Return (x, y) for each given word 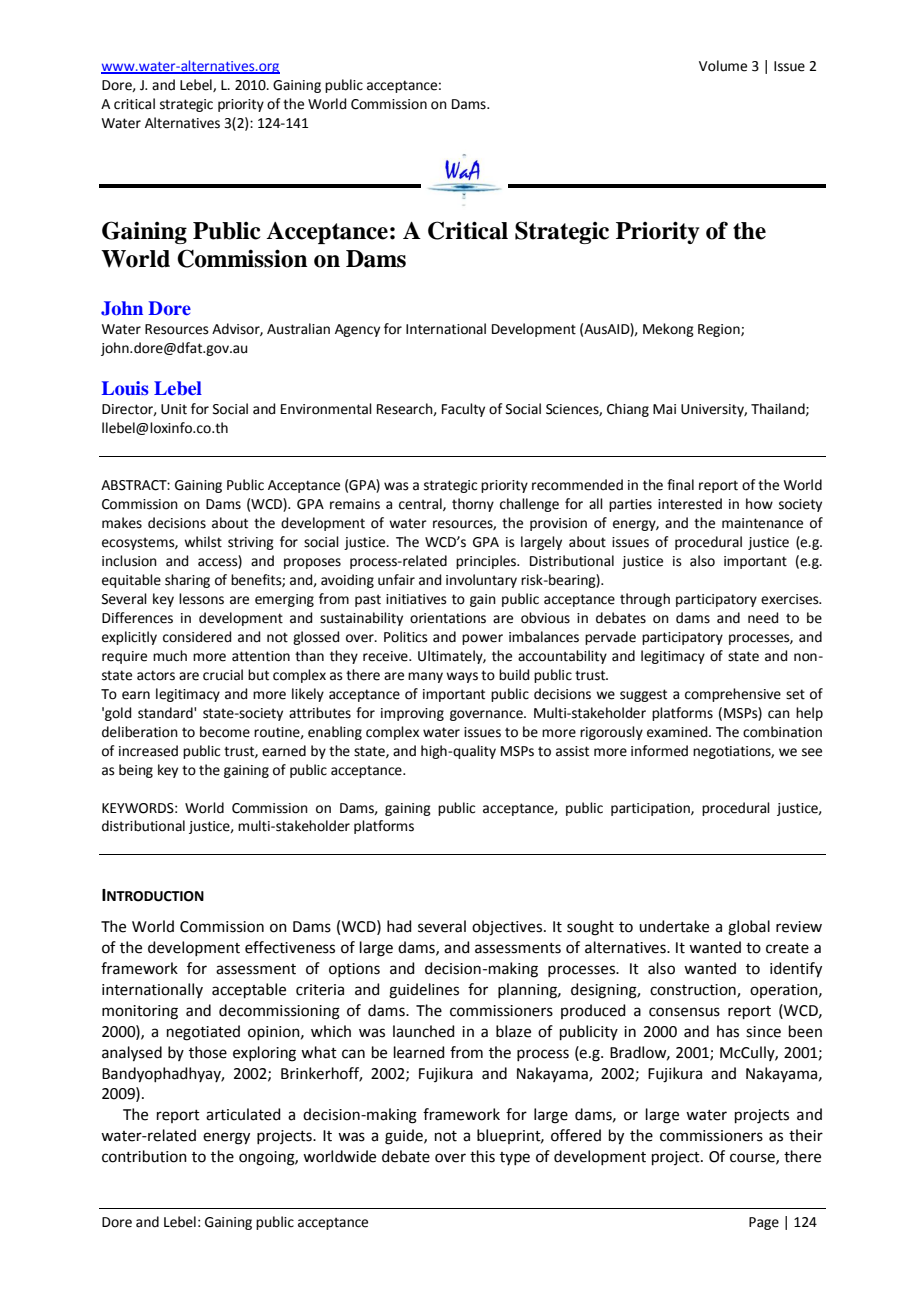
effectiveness (290, 947)
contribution (144, 1156)
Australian (298, 329)
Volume (723, 66)
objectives (507, 928)
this (482, 1156)
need (763, 618)
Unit (174, 409)
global (749, 928)
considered (197, 637)
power (482, 639)
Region (720, 330)
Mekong (668, 330)
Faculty (463, 410)
